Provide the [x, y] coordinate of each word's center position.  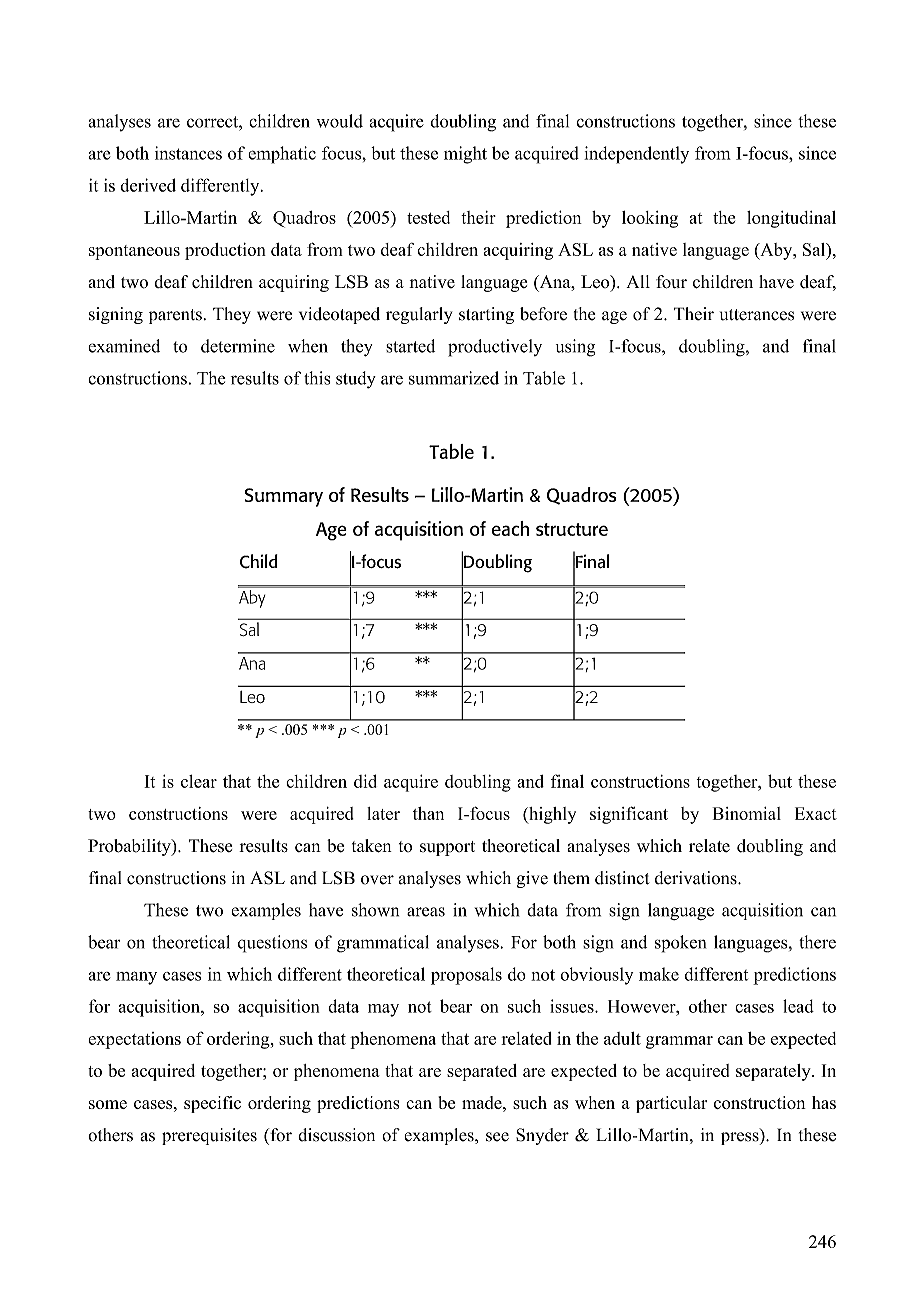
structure [572, 529]
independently [636, 155]
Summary [284, 497]
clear [199, 781]
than [428, 813]
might [465, 155]
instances [188, 153]
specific [212, 1104]
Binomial [747, 813]
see [497, 1137]
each [510, 528]
